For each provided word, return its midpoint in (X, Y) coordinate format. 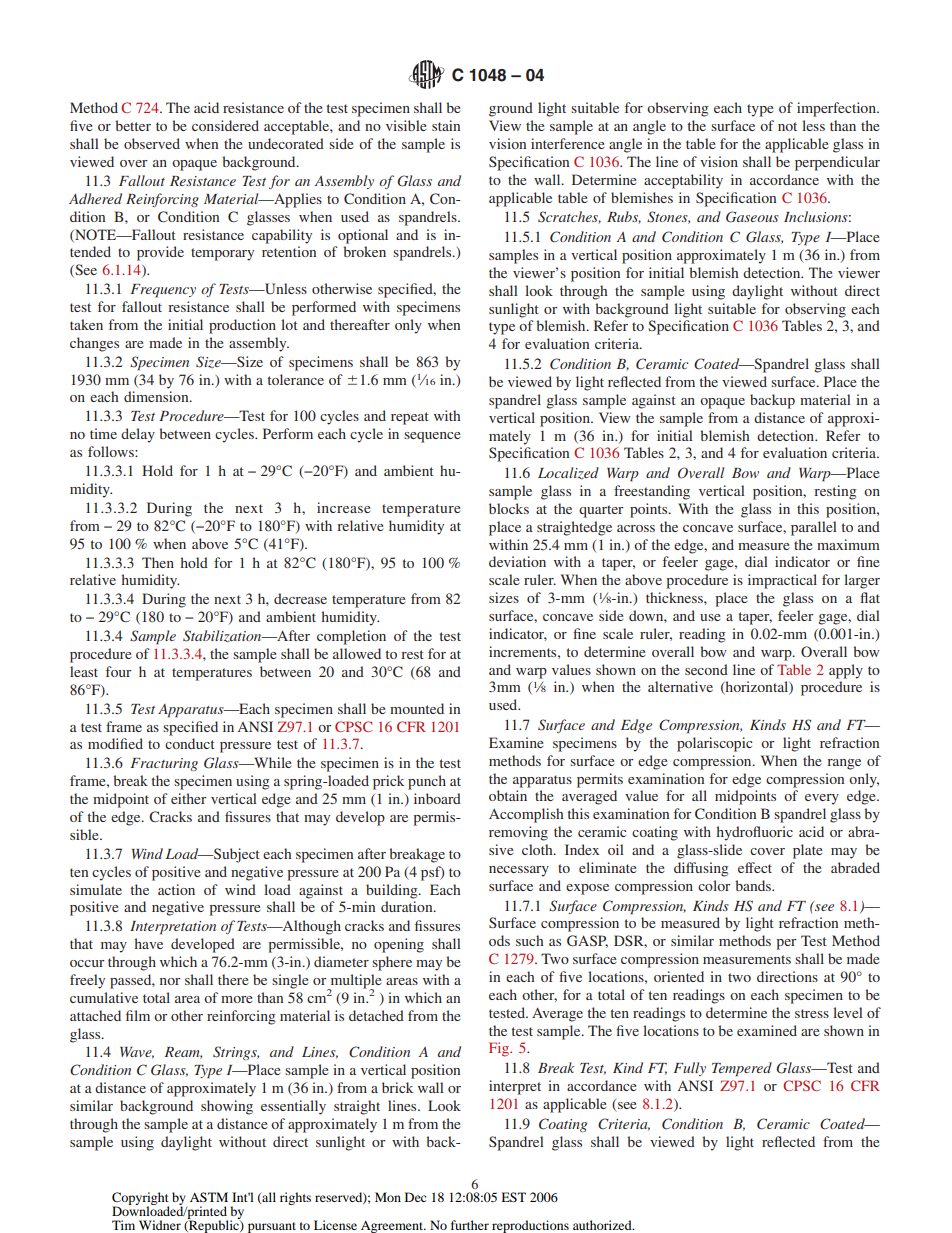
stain (446, 125)
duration (408, 906)
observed (152, 143)
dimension (157, 396)
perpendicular (837, 163)
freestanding (652, 492)
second (706, 669)
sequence (432, 437)
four (119, 671)
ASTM (209, 1197)
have (149, 943)
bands (754, 885)
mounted (417, 708)
